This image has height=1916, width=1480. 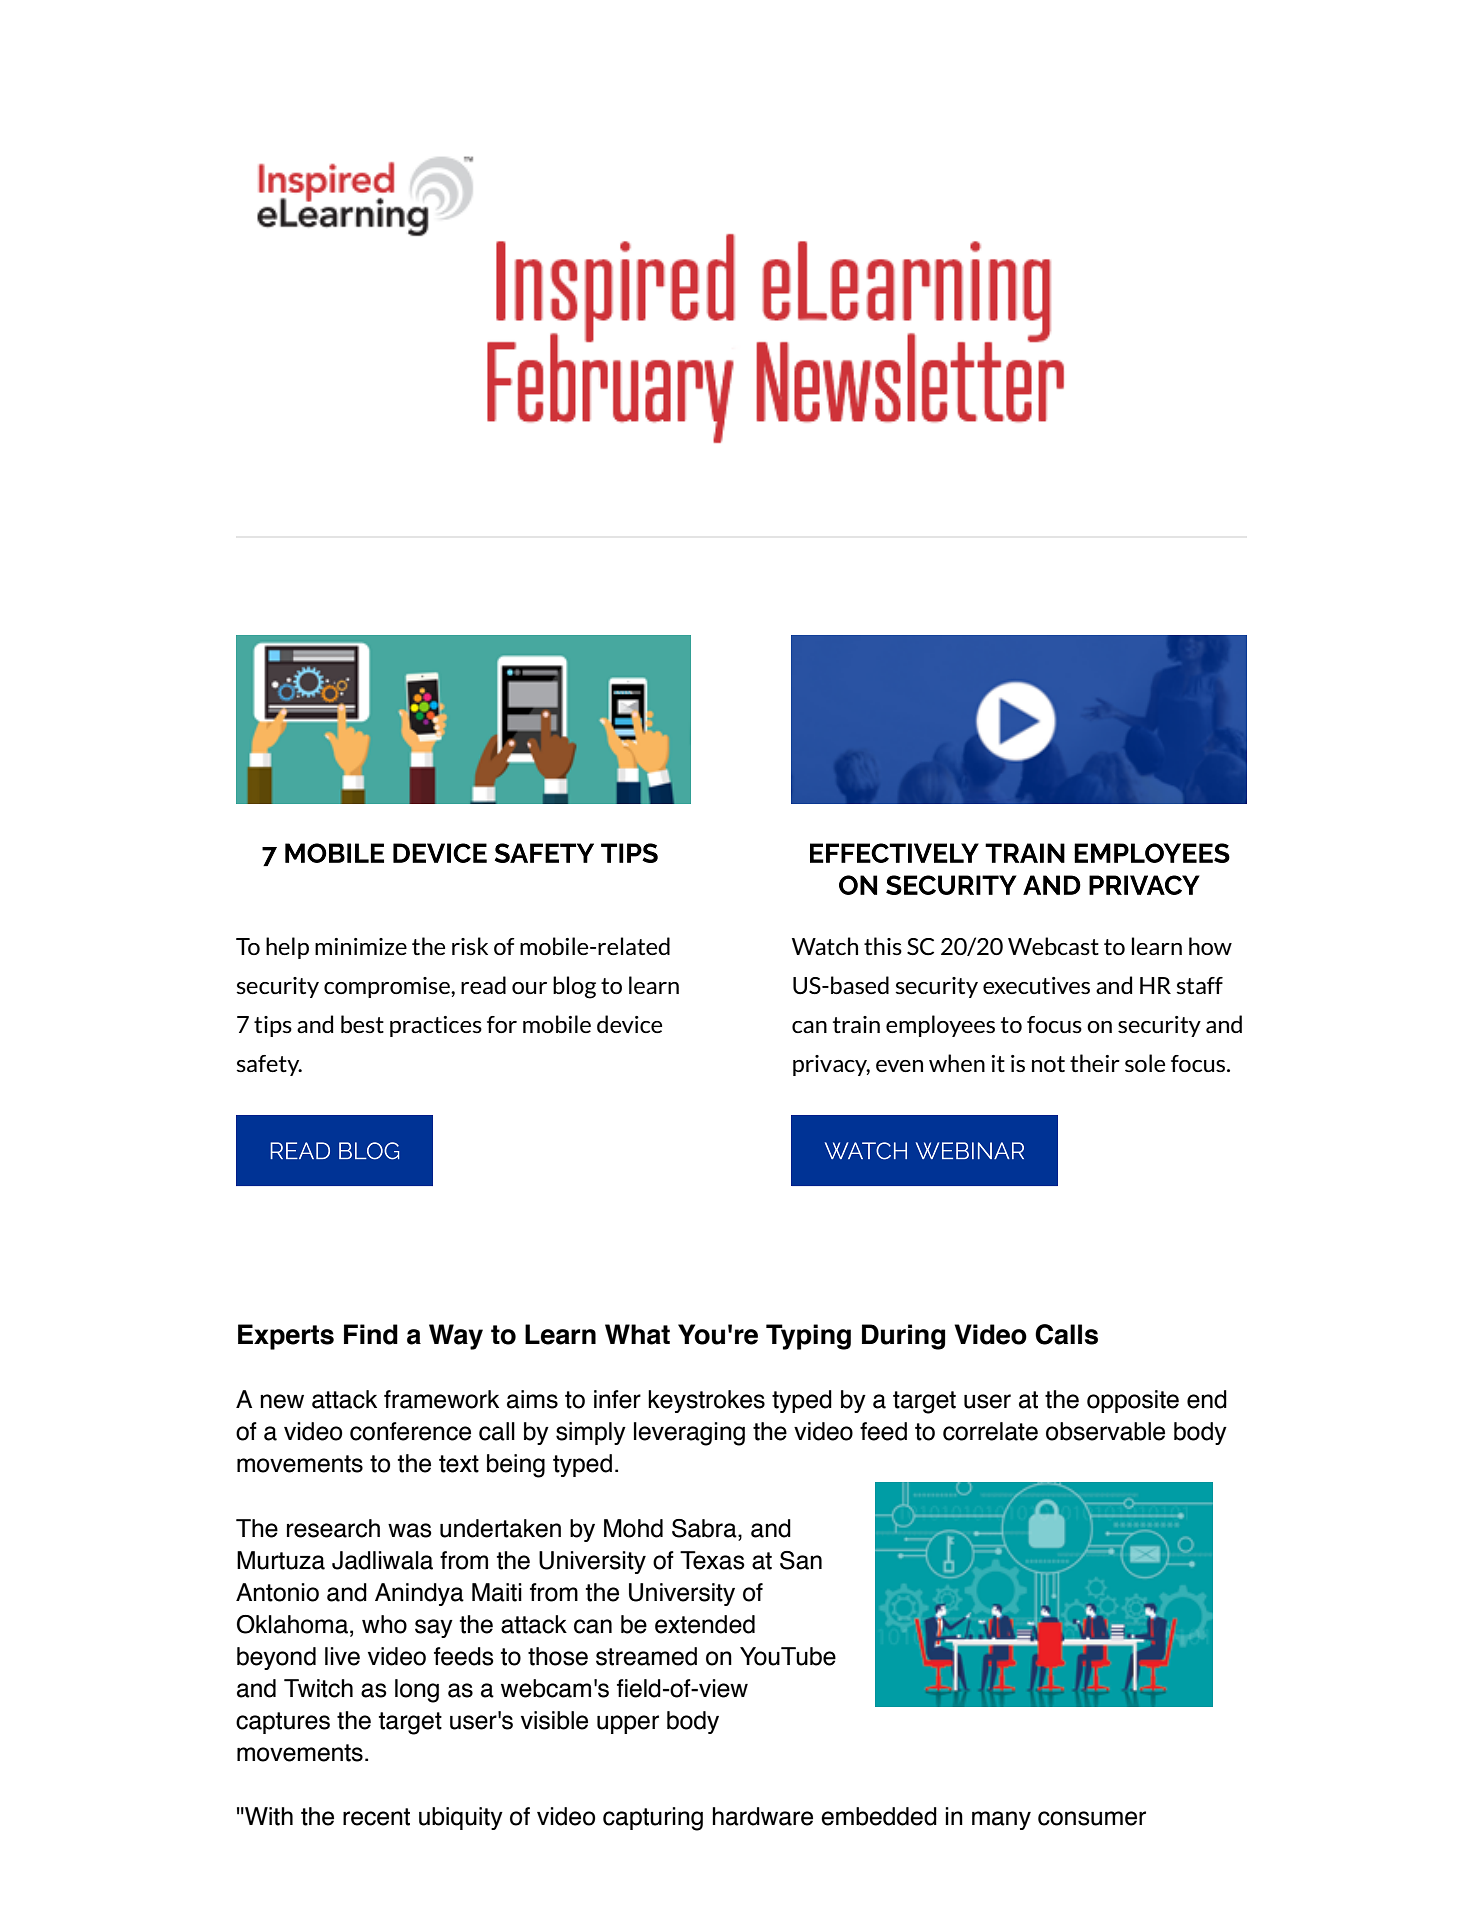 What do you see at coordinates (376, 1817) in the image?
I see `recent` at bounding box center [376, 1817].
